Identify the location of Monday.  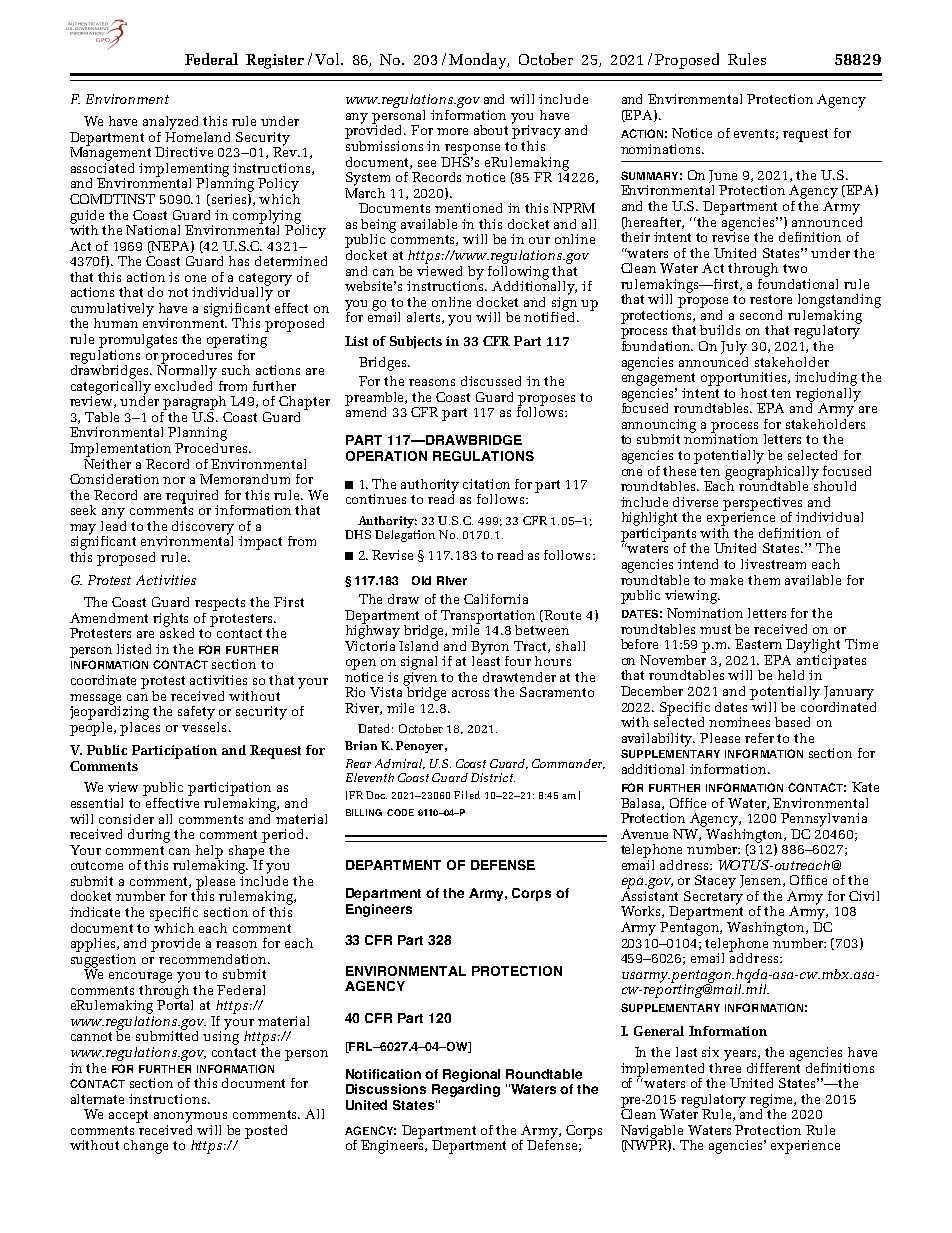
(479, 61).
